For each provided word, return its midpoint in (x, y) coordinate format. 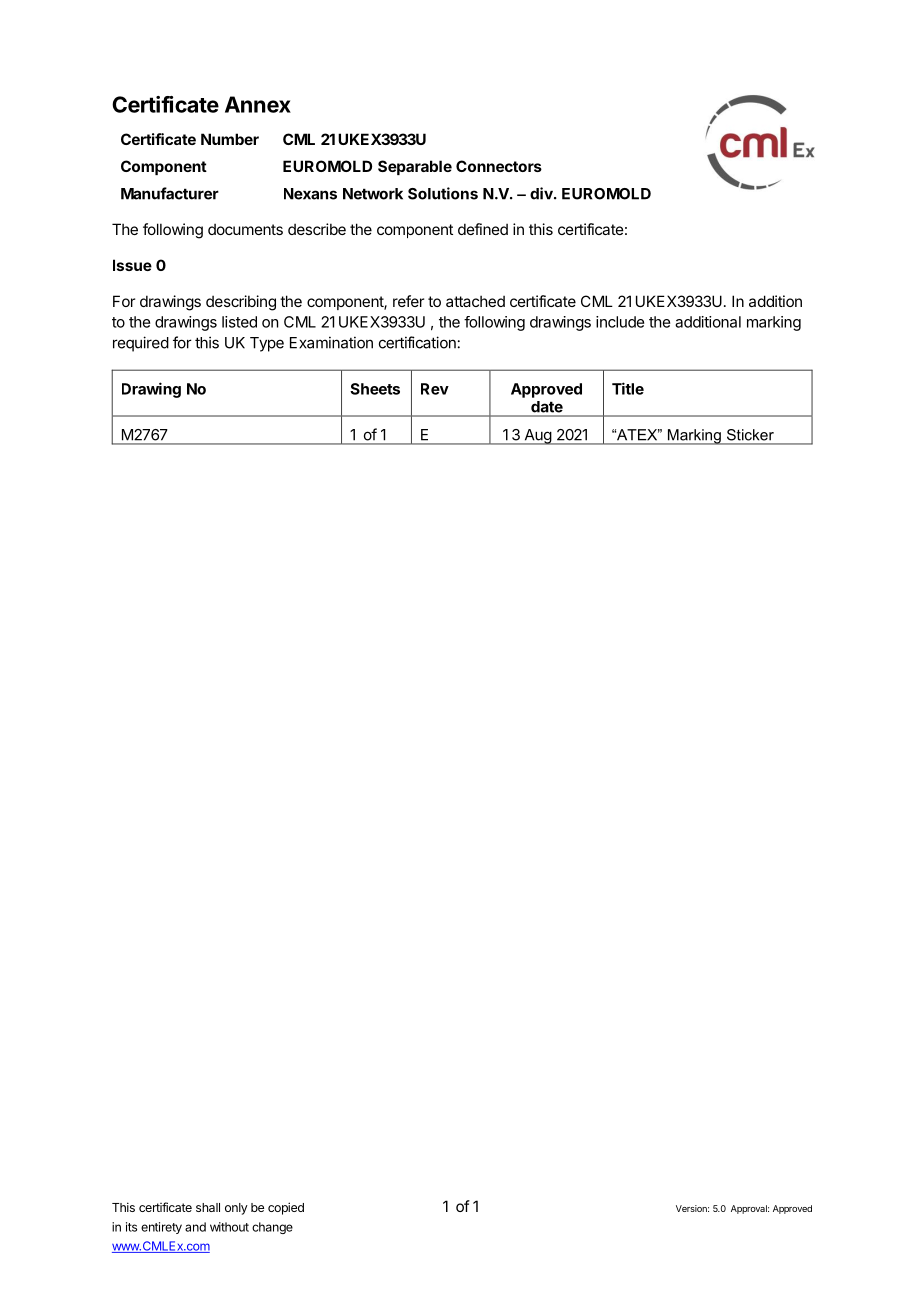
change (272, 1228)
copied (286, 1208)
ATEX (637, 434)
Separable (415, 167)
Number (230, 139)
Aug (537, 437)
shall (208, 1207)
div (542, 193)
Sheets (375, 389)
